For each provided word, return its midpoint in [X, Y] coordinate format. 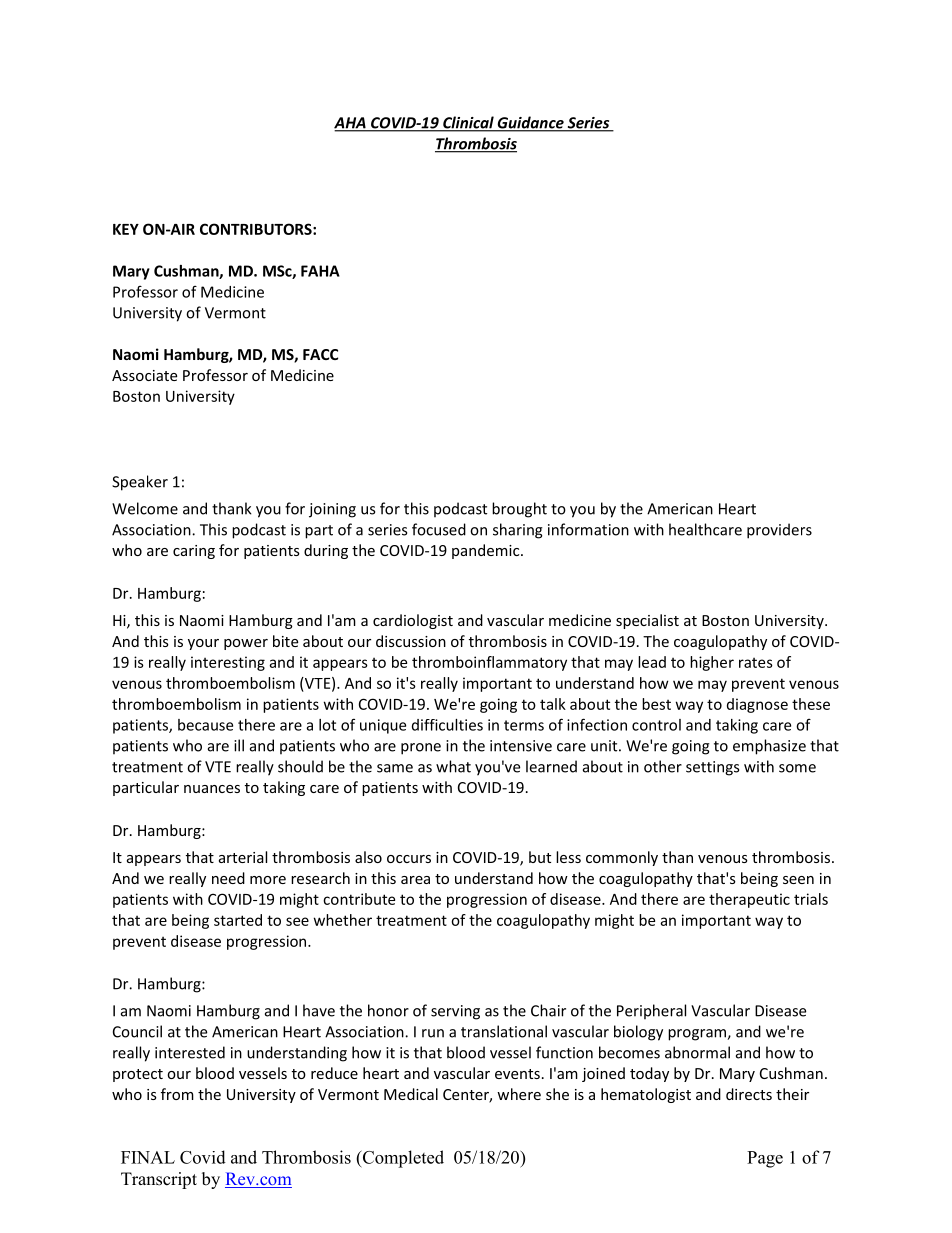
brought [519, 510]
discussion [411, 641]
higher [712, 663]
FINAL [148, 1157]
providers [779, 531]
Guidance [530, 123]
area [415, 880]
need [228, 878]
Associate [144, 375]
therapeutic [749, 900]
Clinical [468, 123]
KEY [126, 229]
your [203, 644]
